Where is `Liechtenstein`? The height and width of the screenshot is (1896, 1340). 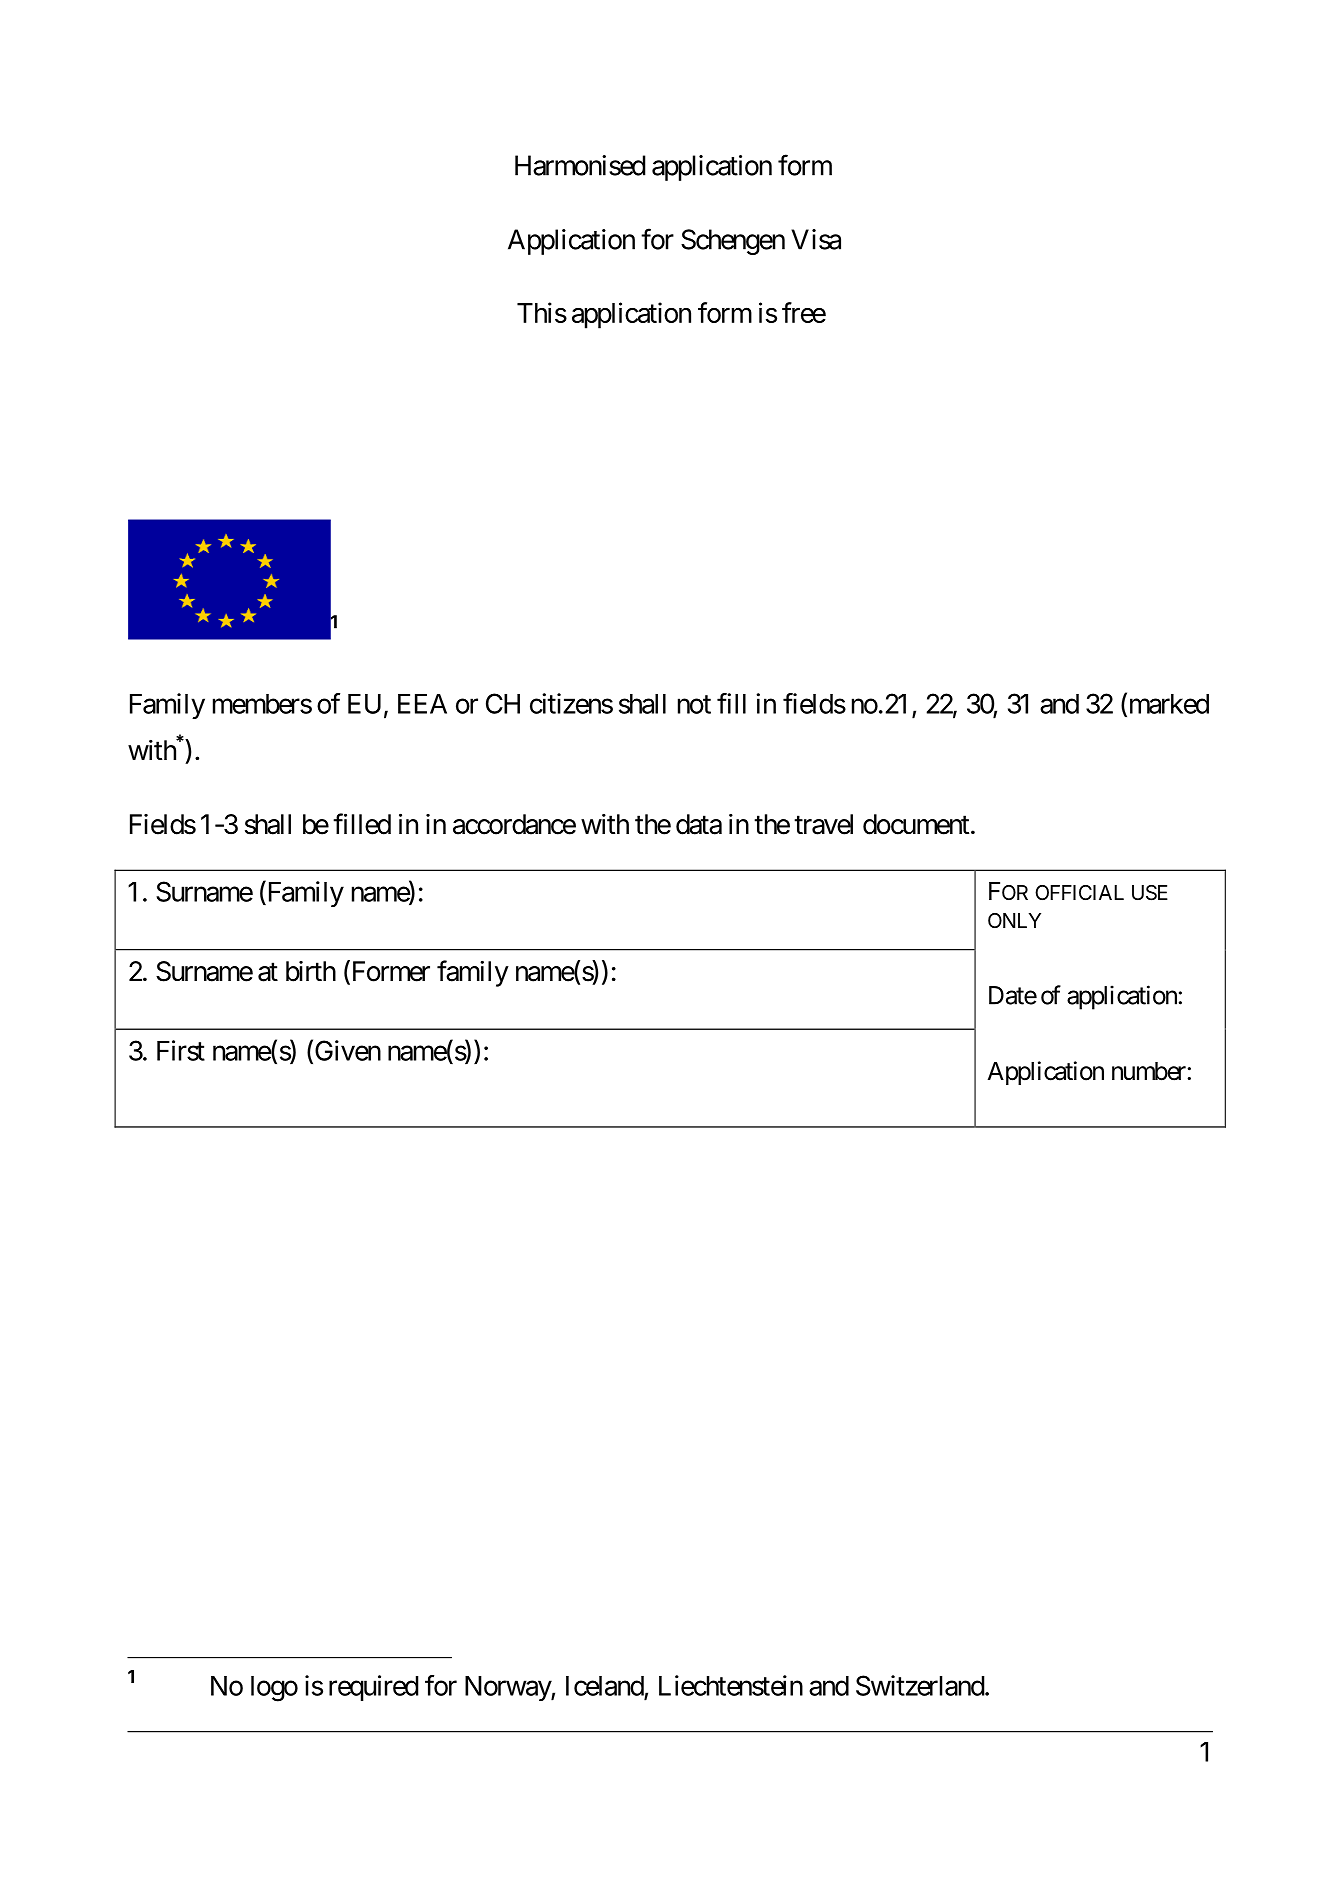
Liechtenstein is located at coordinates (731, 1685).
